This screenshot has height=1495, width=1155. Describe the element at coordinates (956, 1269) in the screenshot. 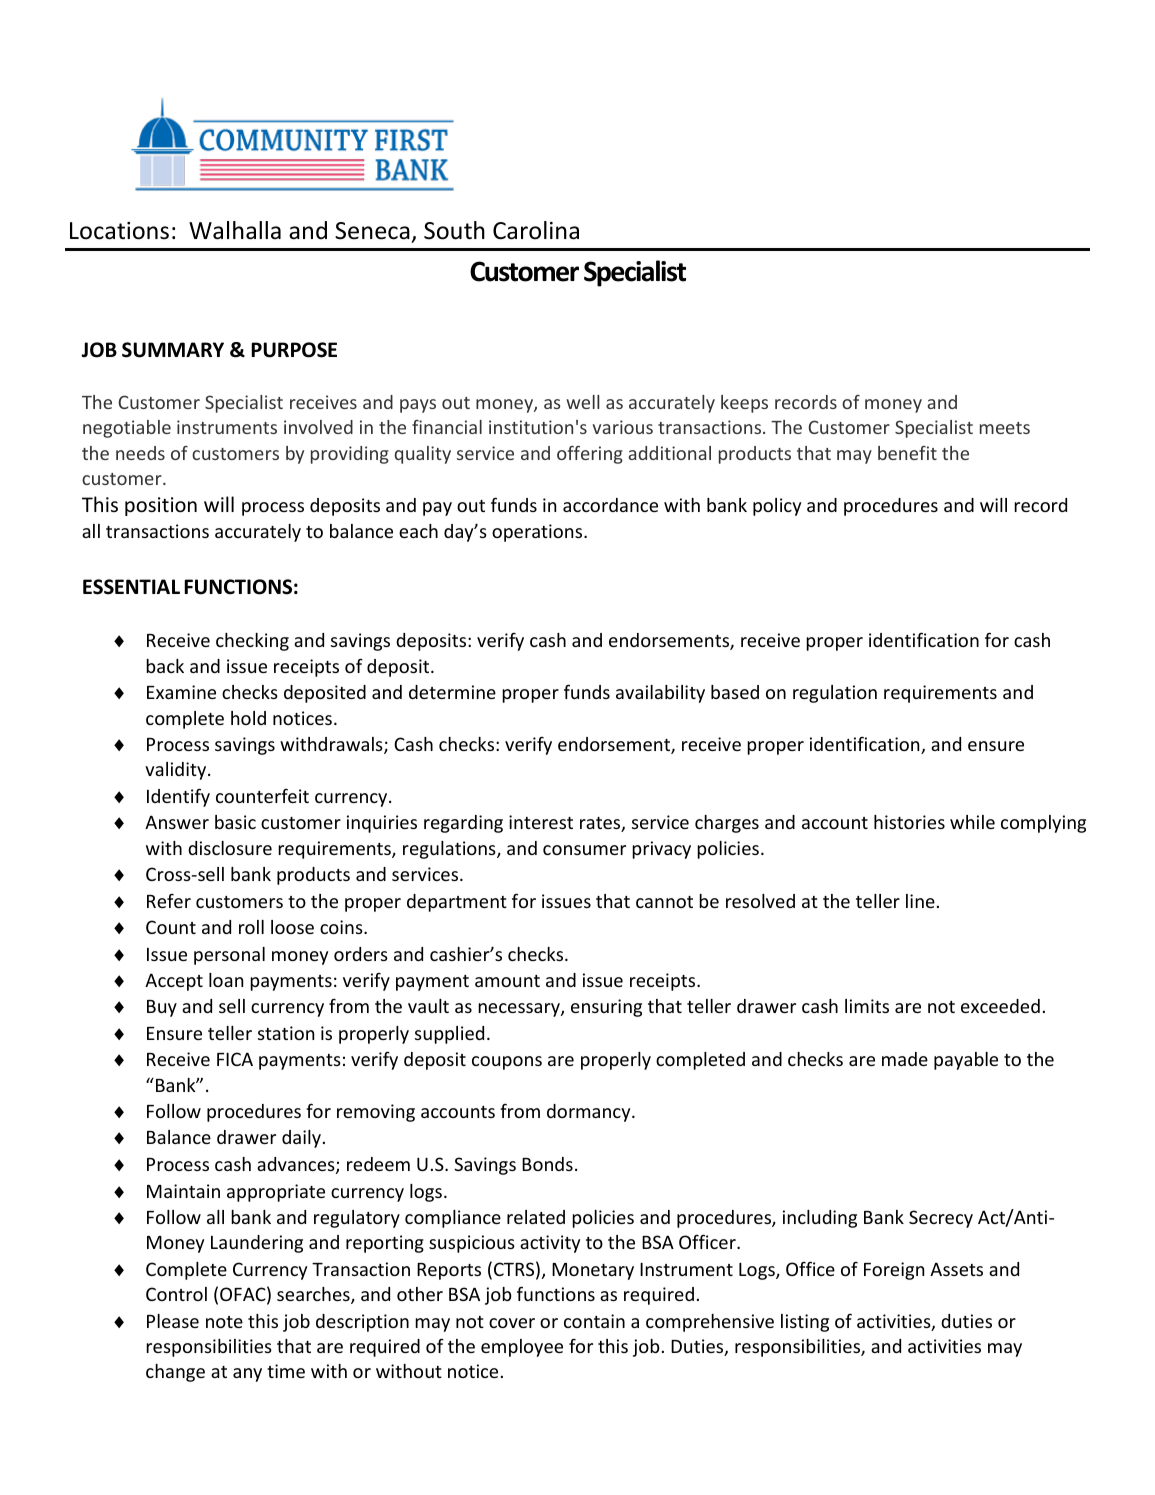

I see `Assets` at that location.
